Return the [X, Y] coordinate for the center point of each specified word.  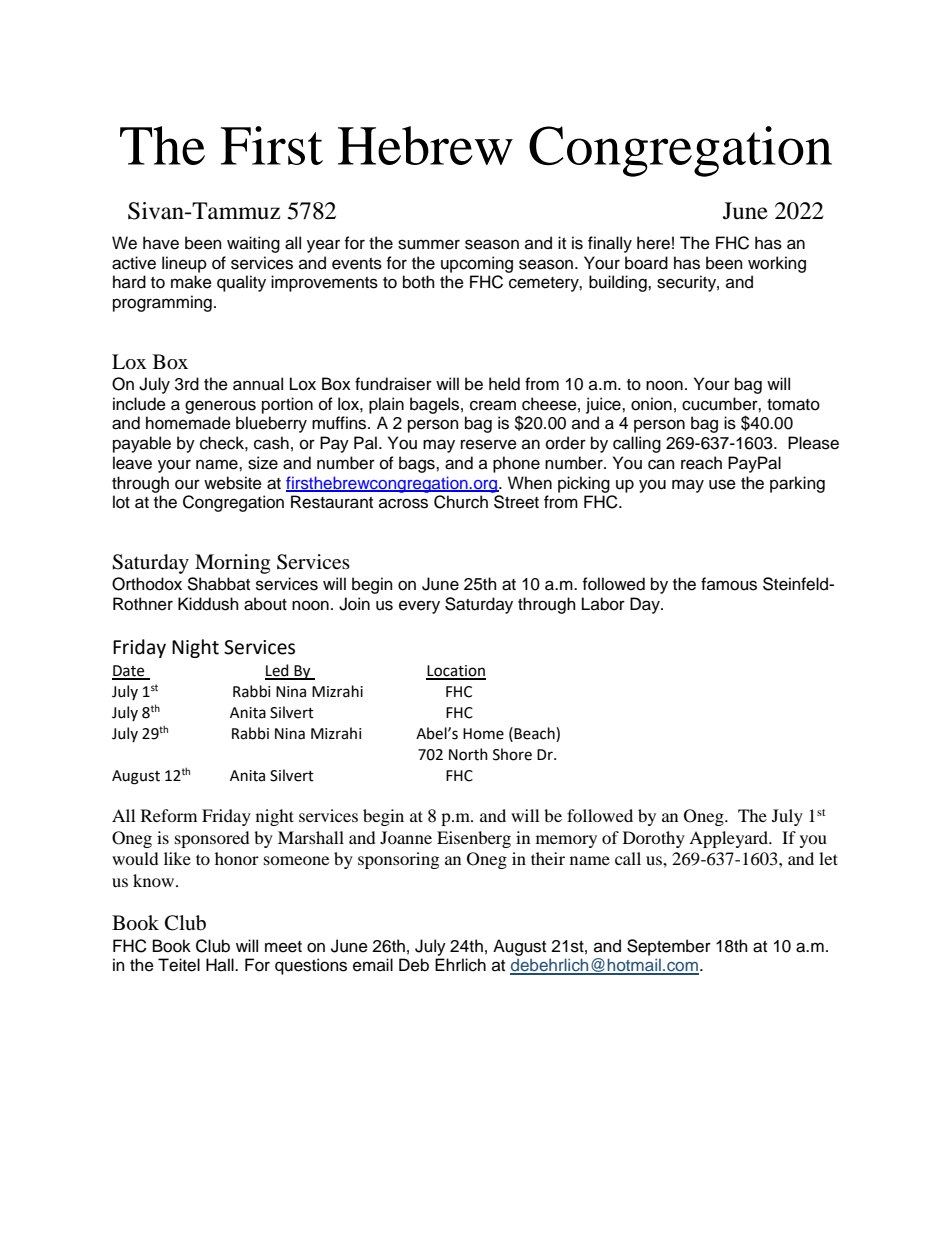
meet [283, 947]
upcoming [477, 264]
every [419, 607]
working [777, 264]
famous [729, 584]
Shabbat [218, 584]
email [373, 965]
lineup [184, 264]
